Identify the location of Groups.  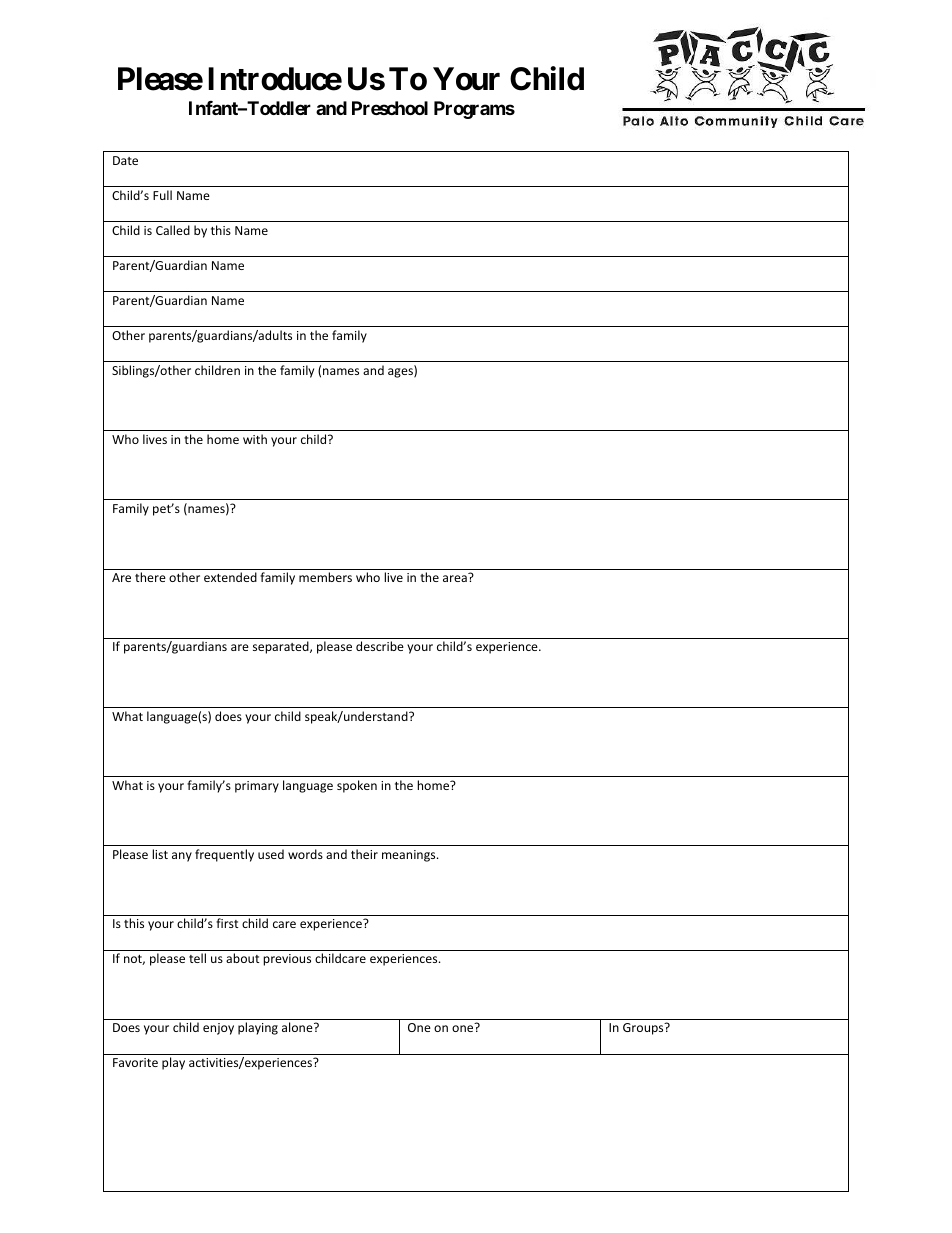
(644, 1029).
